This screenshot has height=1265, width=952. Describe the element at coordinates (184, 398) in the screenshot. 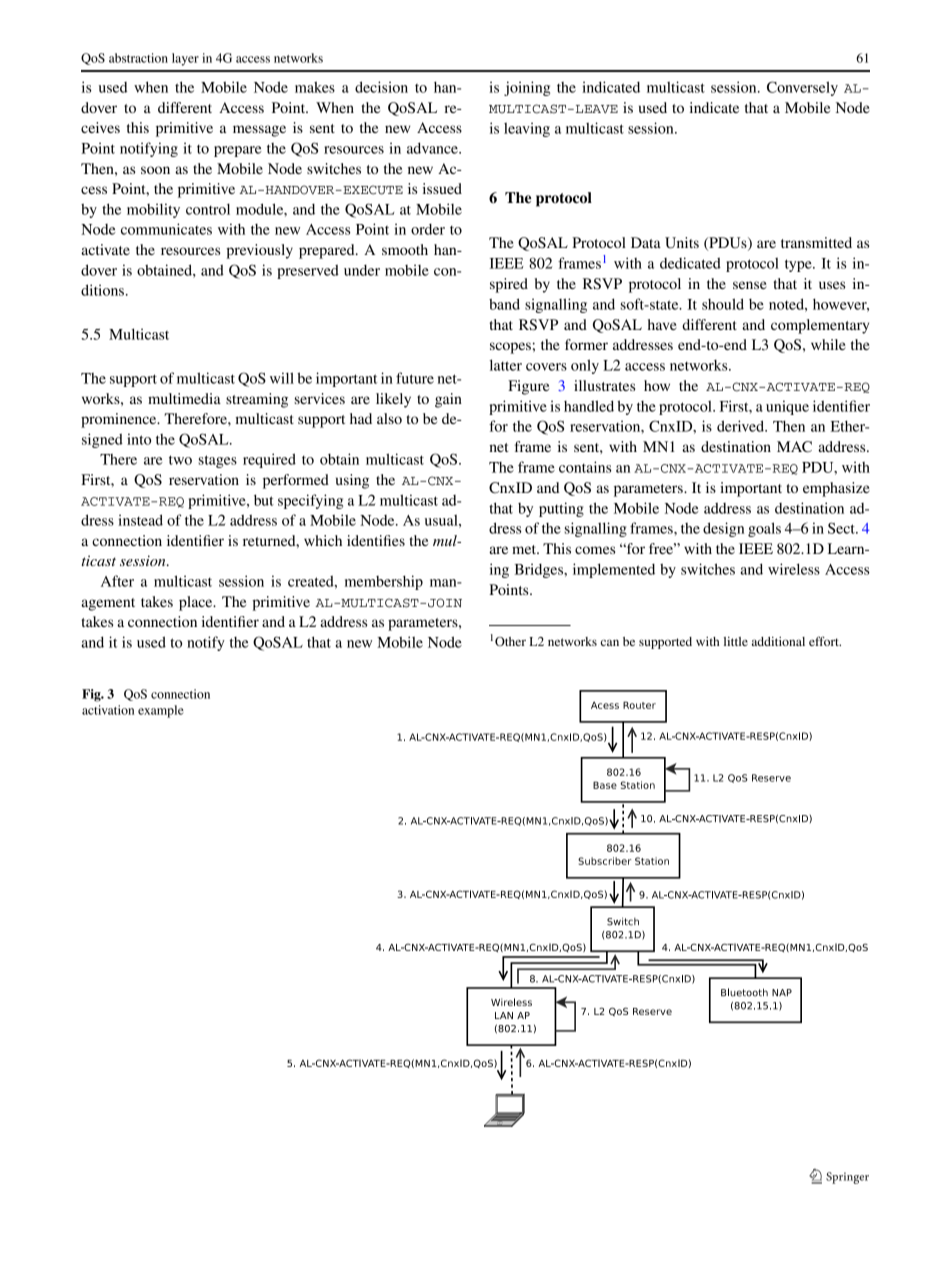

I see `multimedia` at that location.
